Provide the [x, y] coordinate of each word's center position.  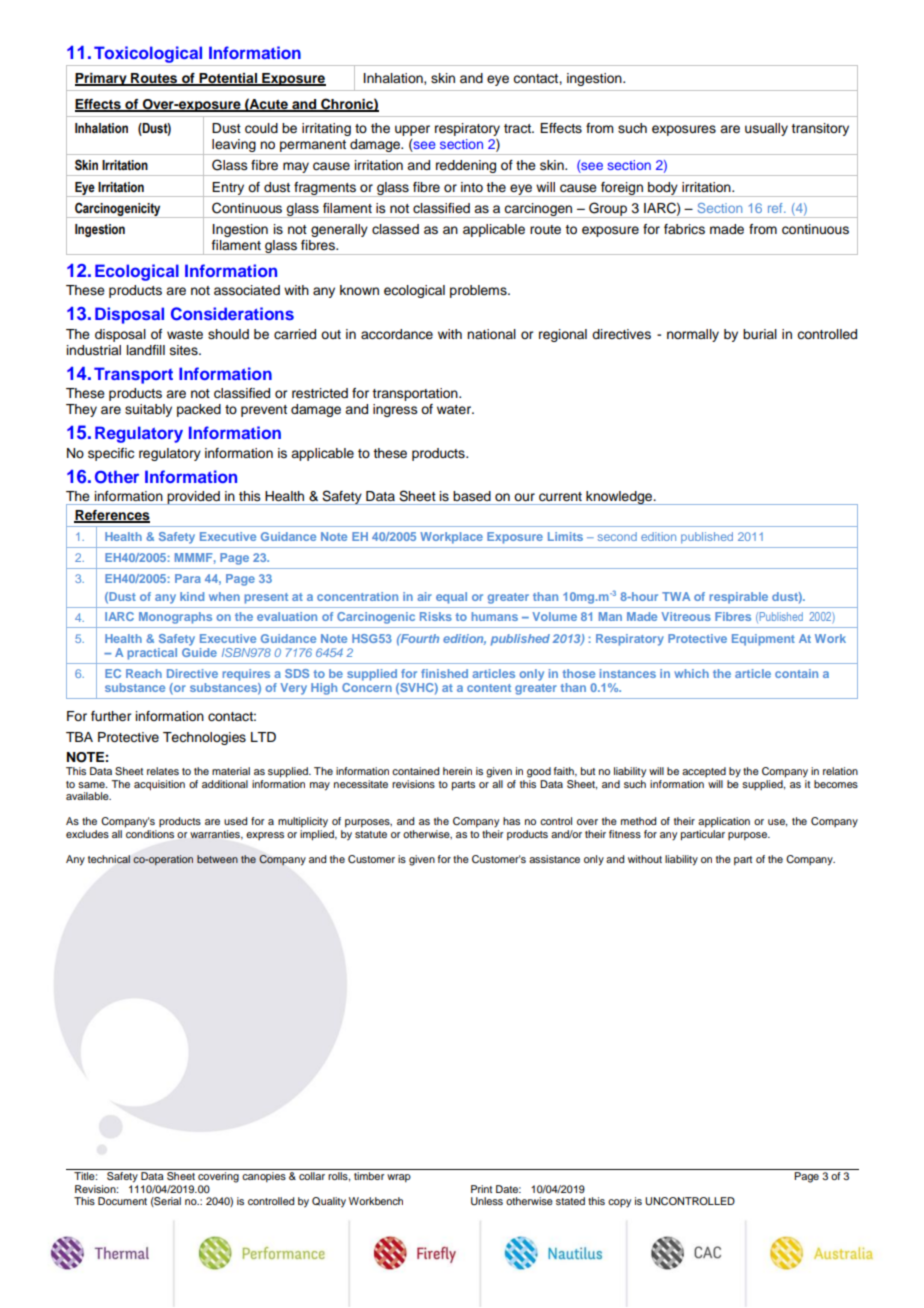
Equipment [763, 640]
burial [760, 334]
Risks [436, 616]
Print [481, 1189]
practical [152, 654]
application [724, 822]
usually [766, 129]
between [217, 859]
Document [122, 1201]
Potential [228, 79]
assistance [554, 859]
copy [619, 1203]
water [455, 409]
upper [412, 130]
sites [185, 350]
